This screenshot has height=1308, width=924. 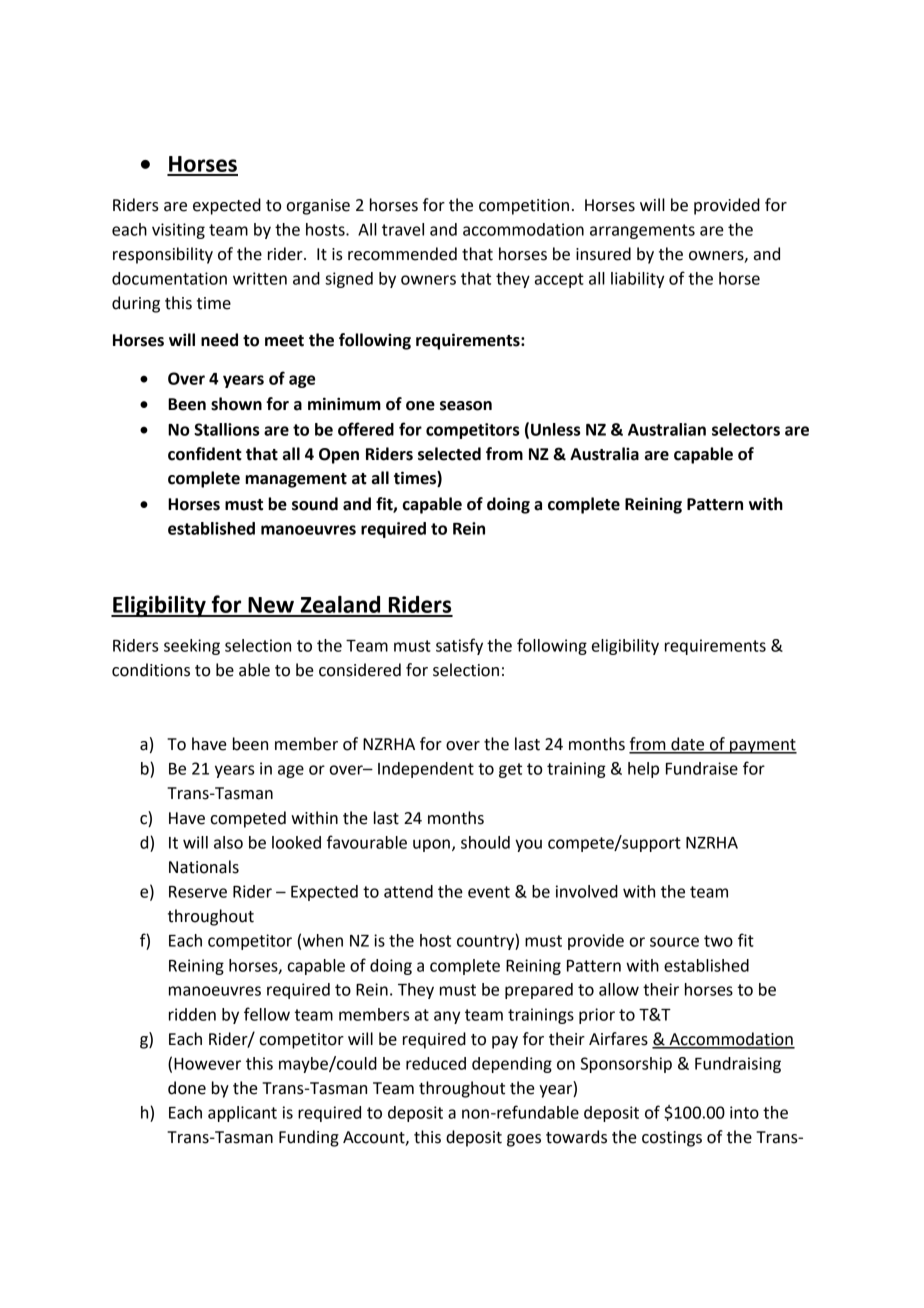 What do you see at coordinates (702, 768) in the screenshot?
I see `Fundraise` at bounding box center [702, 768].
